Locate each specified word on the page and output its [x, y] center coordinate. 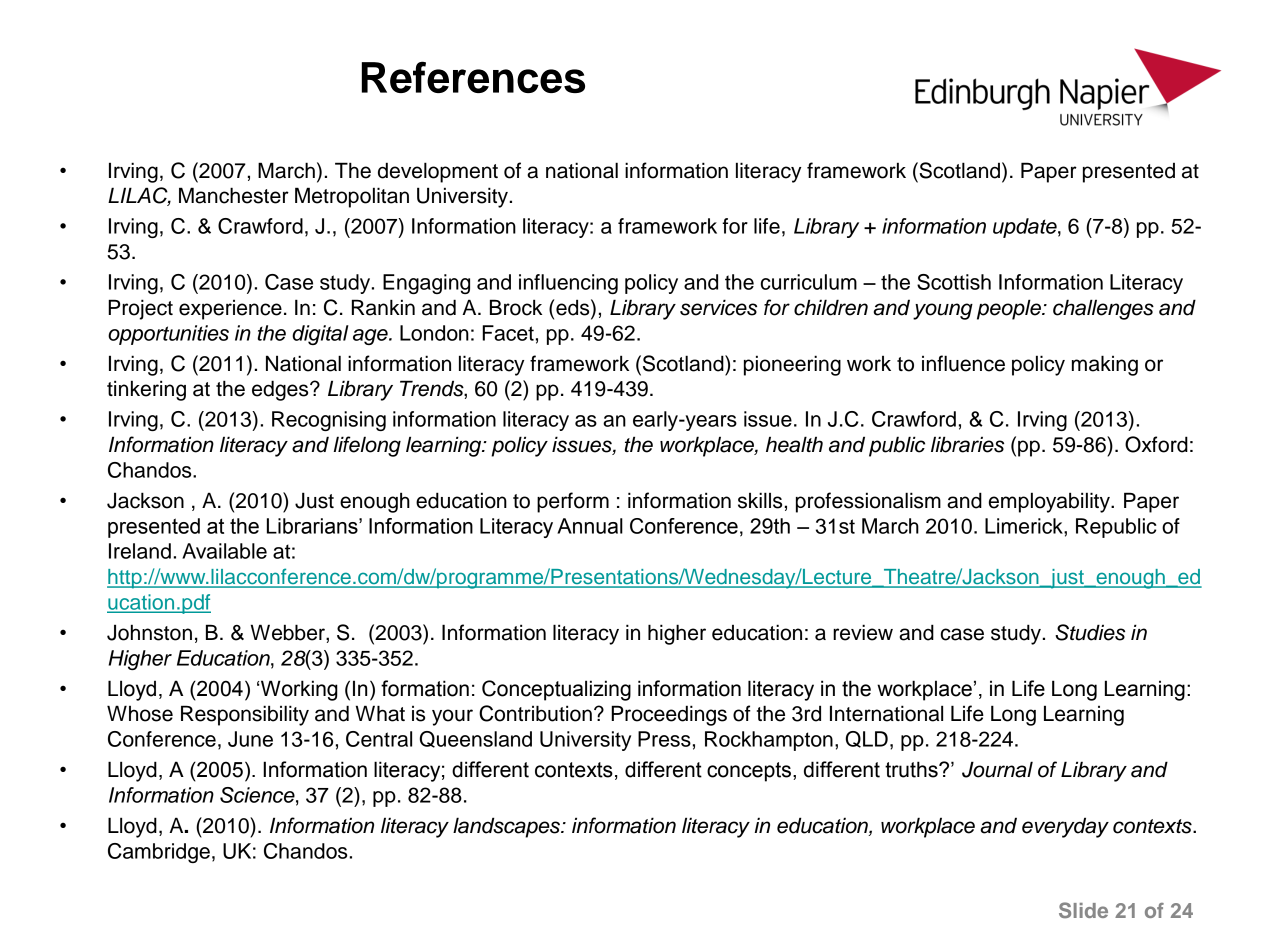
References [473, 77]
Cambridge [159, 853]
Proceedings [669, 715]
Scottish [954, 282]
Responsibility [245, 715]
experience [230, 310]
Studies [1090, 632]
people [1010, 309]
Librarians [313, 526]
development [438, 172]
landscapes [507, 827]
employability [1050, 502]
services [718, 307]
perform [573, 502]
